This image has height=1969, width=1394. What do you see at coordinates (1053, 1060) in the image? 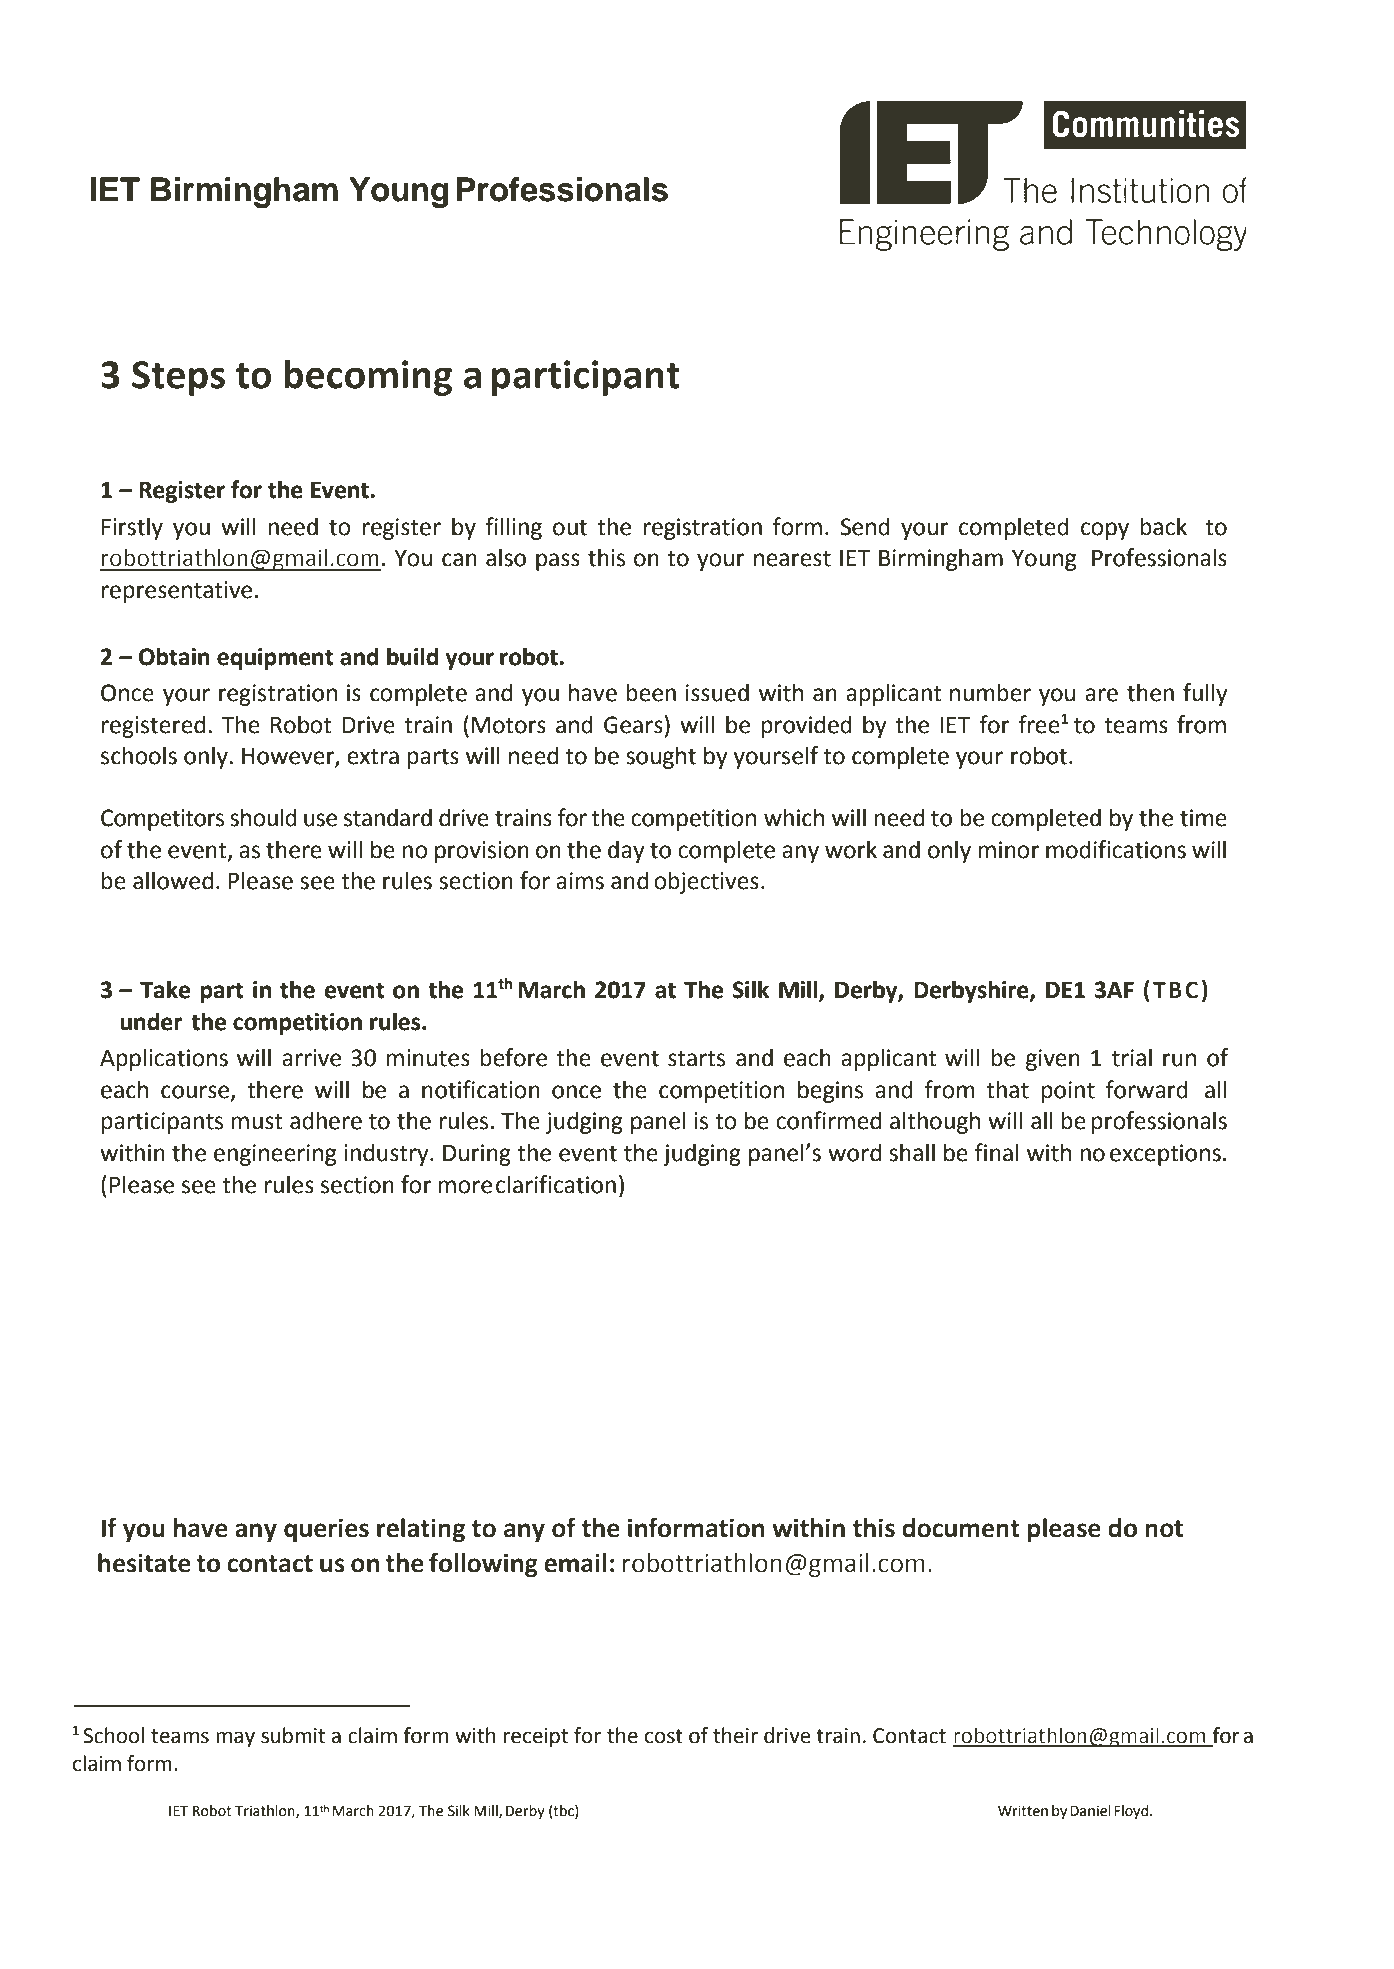
I see `given` at bounding box center [1053, 1060].
